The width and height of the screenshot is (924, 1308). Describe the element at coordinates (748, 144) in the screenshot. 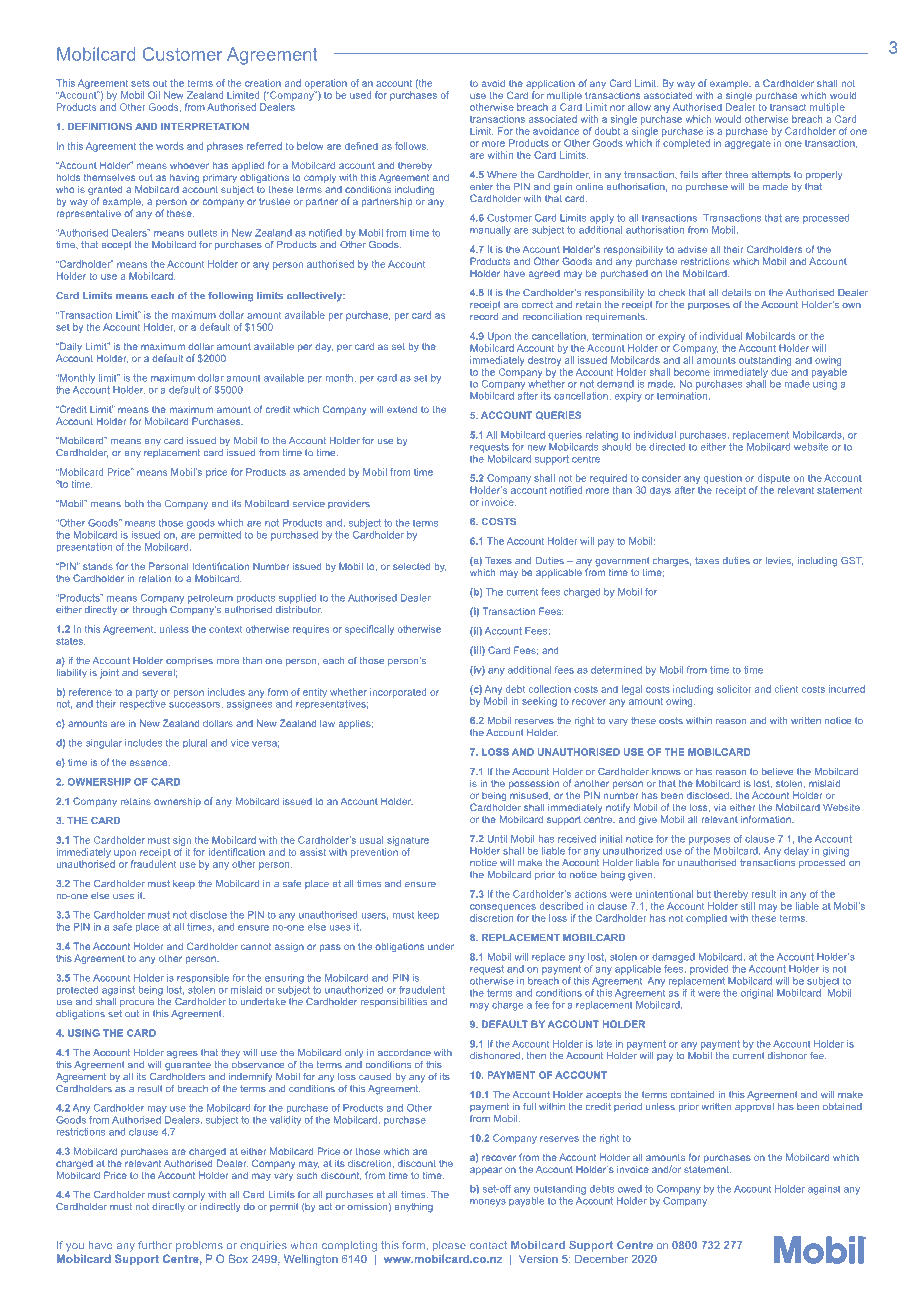

I see `aggregate` at that location.
